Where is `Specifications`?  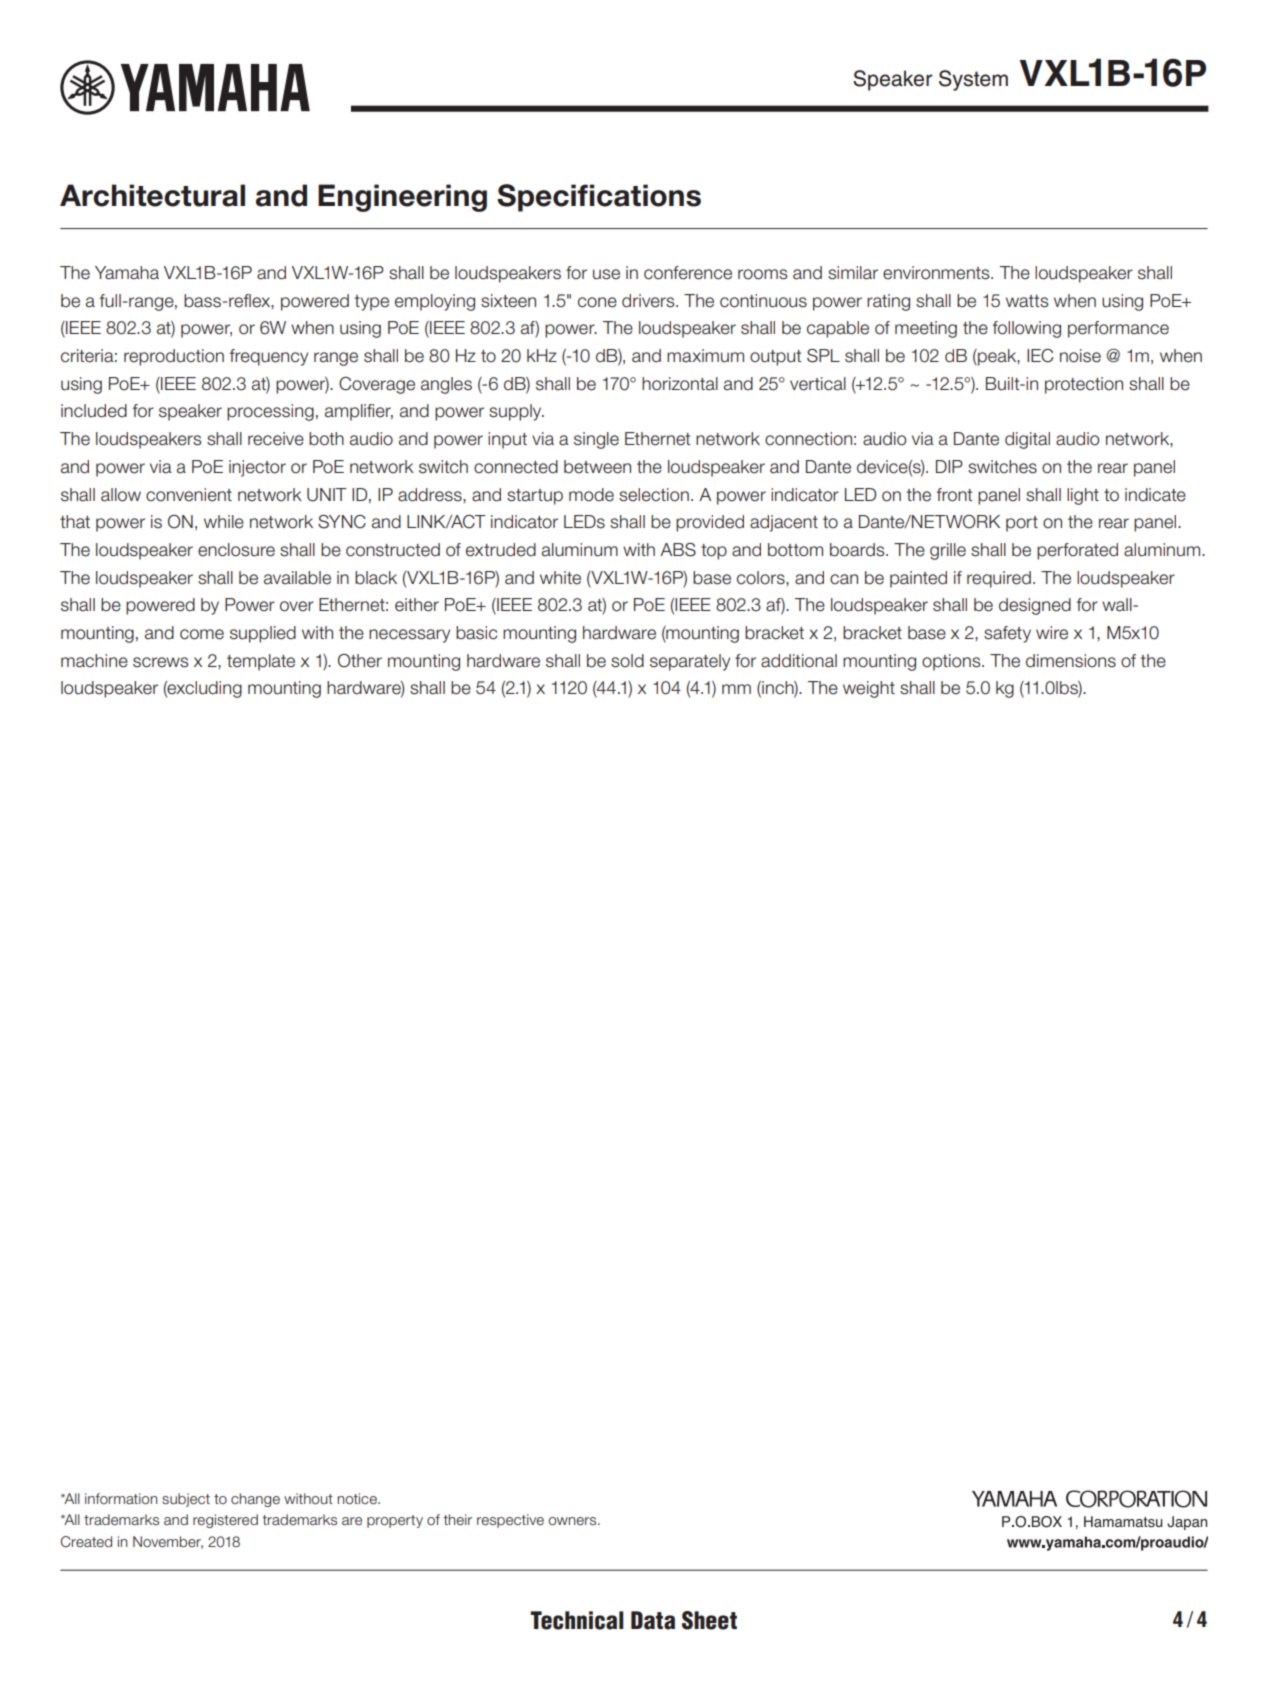 Specifications is located at coordinates (599, 198).
